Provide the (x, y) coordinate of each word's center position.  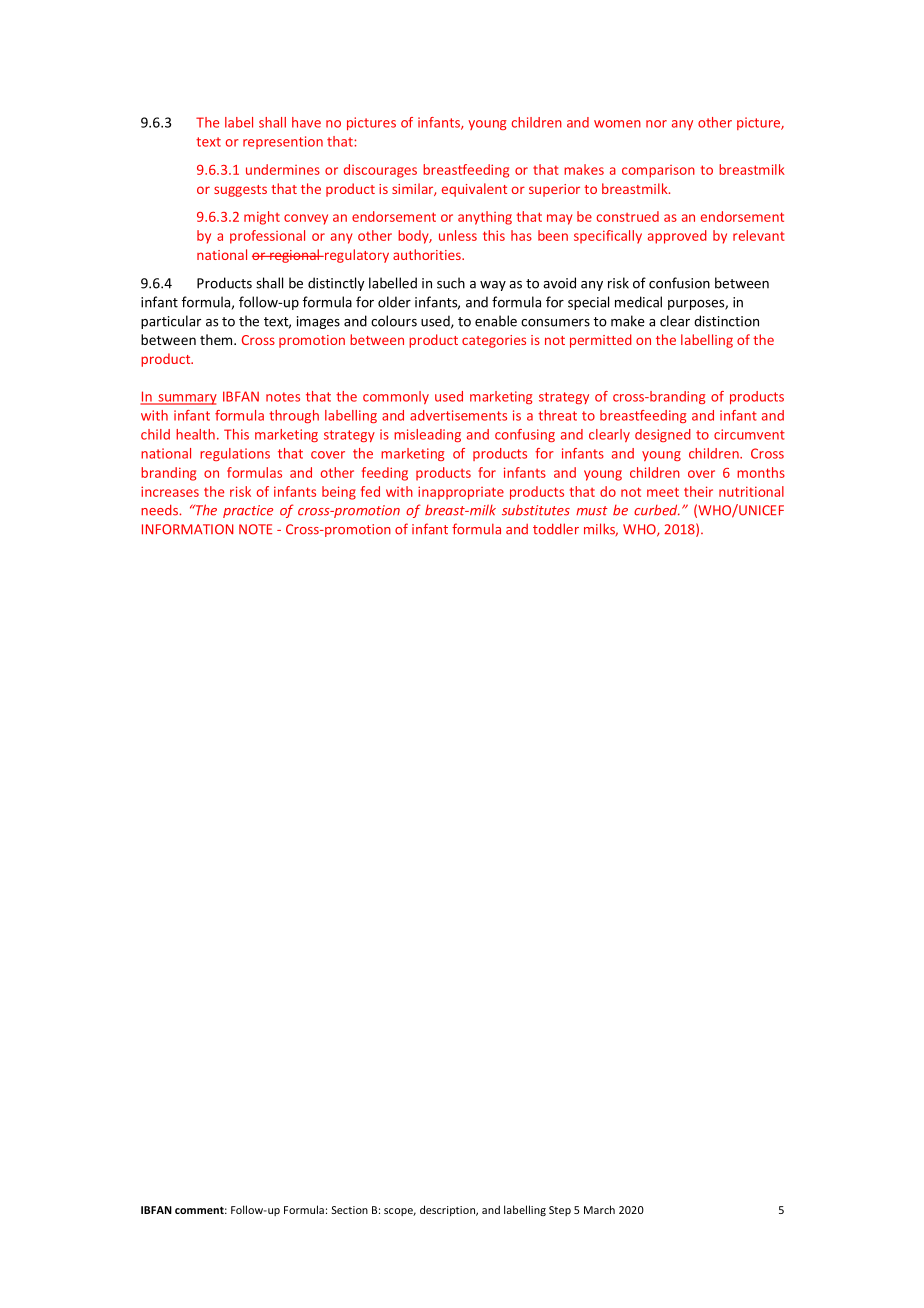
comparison (658, 171)
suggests (240, 191)
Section (350, 1210)
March (599, 1209)
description (448, 1210)
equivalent (474, 190)
